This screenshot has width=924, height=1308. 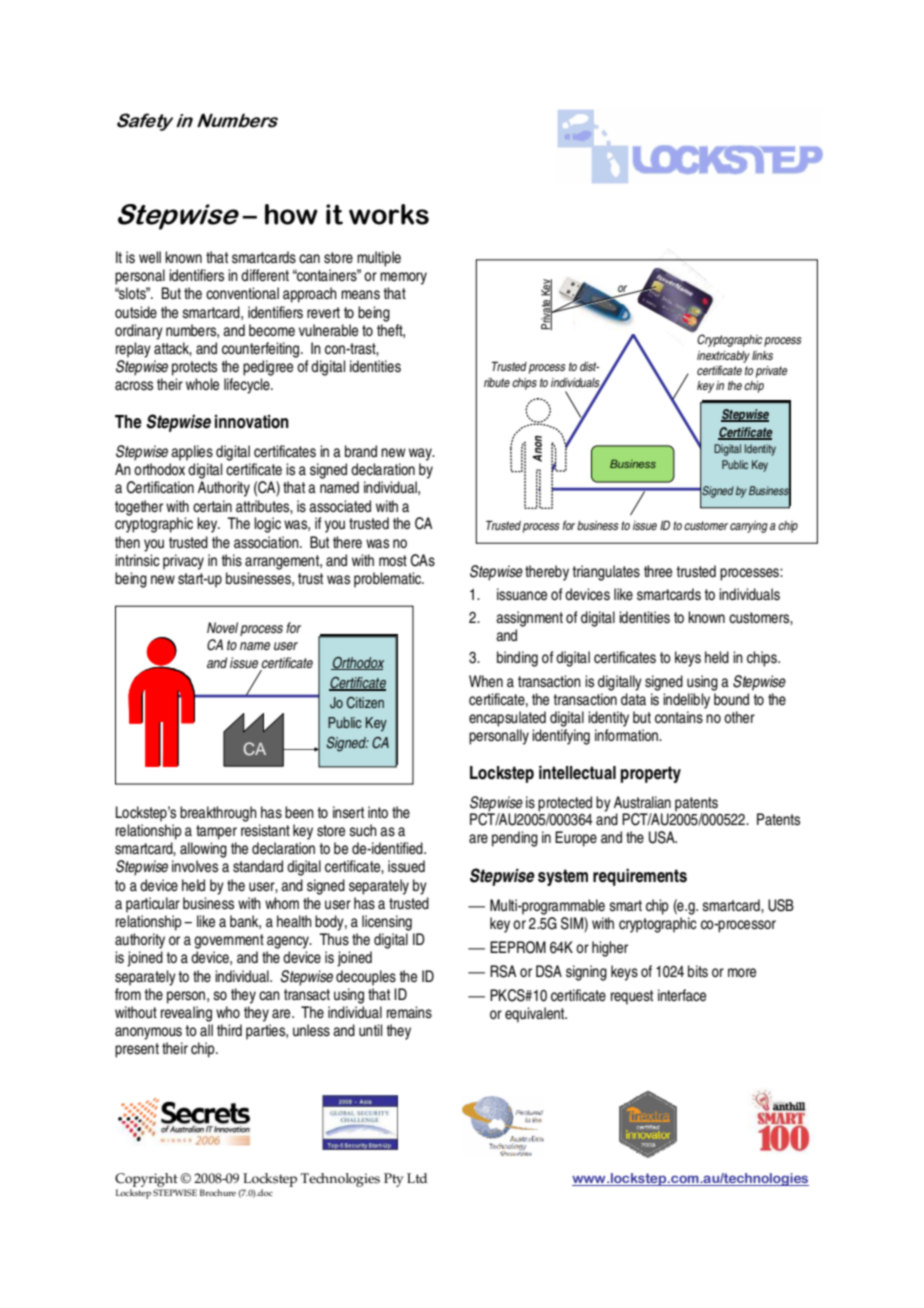 What do you see at coordinates (150, 257) in the screenshot?
I see `well` at bounding box center [150, 257].
